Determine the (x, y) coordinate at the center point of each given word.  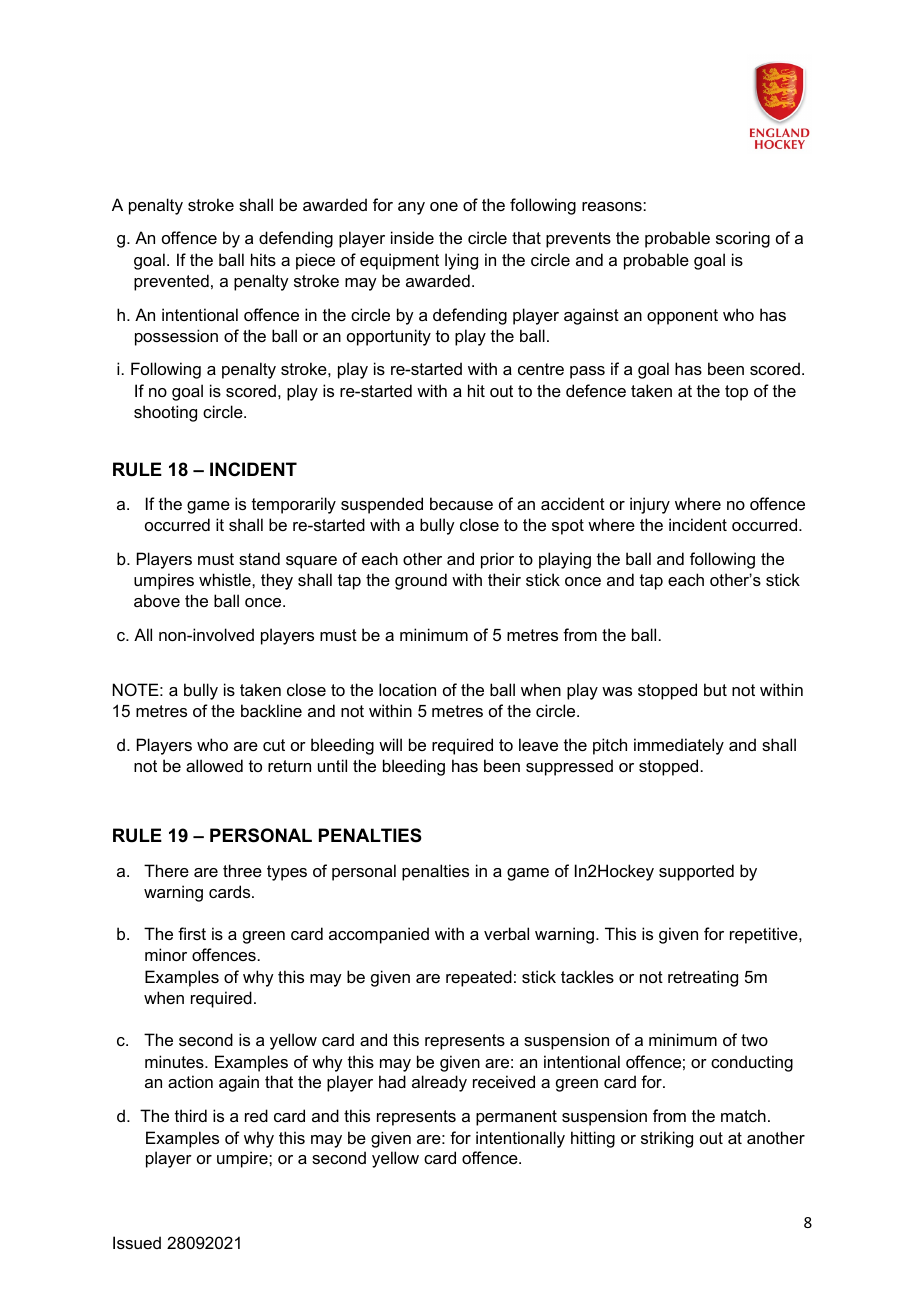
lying (461, 261)
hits (263, 259)
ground (421, 581)
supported (696, 872)
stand (259, 558)
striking (667, 1139)
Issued (137, 1242)
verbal (506, 933)
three (242, 870)
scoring (743, 239)
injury (650, 505)
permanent (516, 1118)
